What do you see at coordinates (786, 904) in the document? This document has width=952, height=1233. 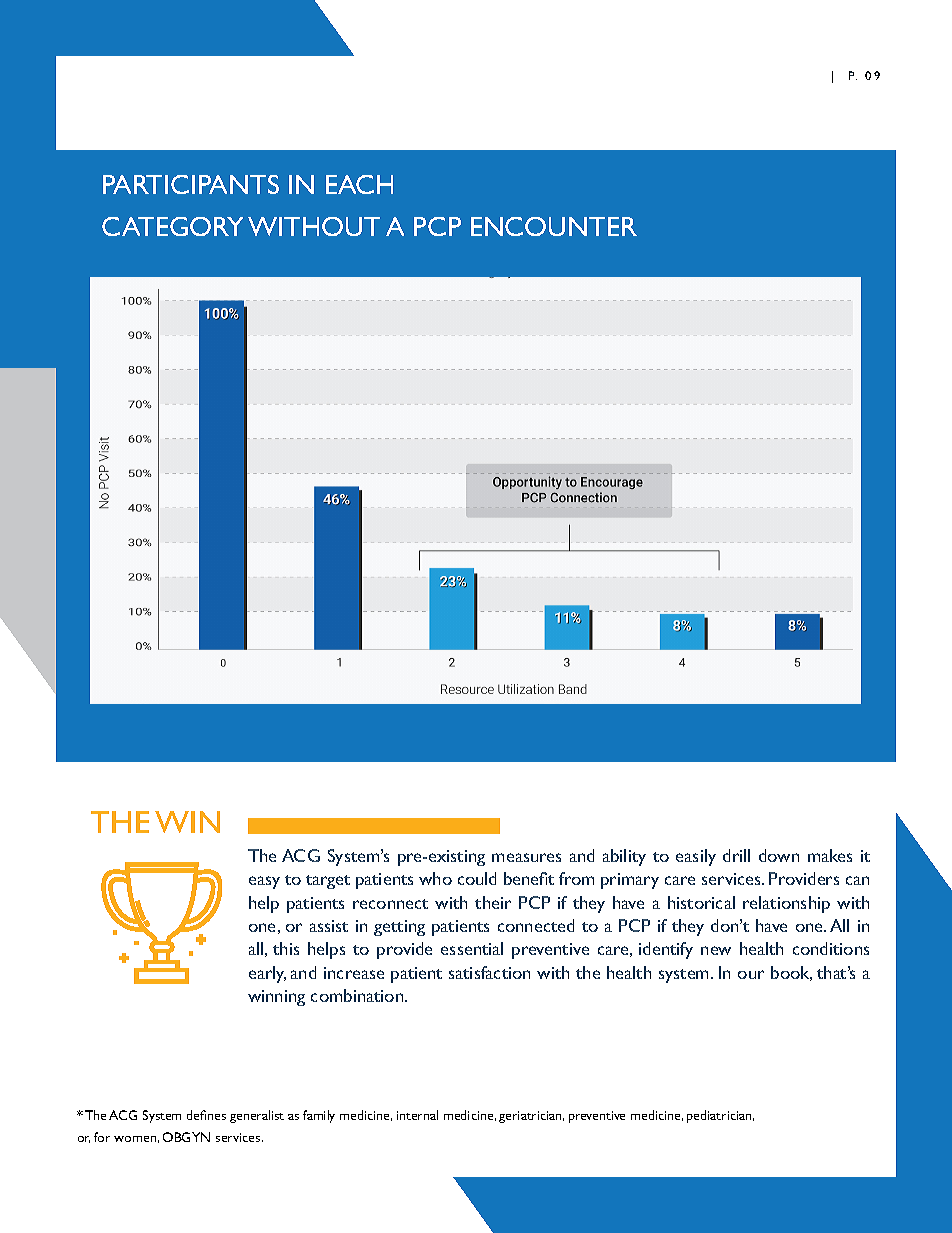 I see `relationship` at bounding box center [786, 904].
